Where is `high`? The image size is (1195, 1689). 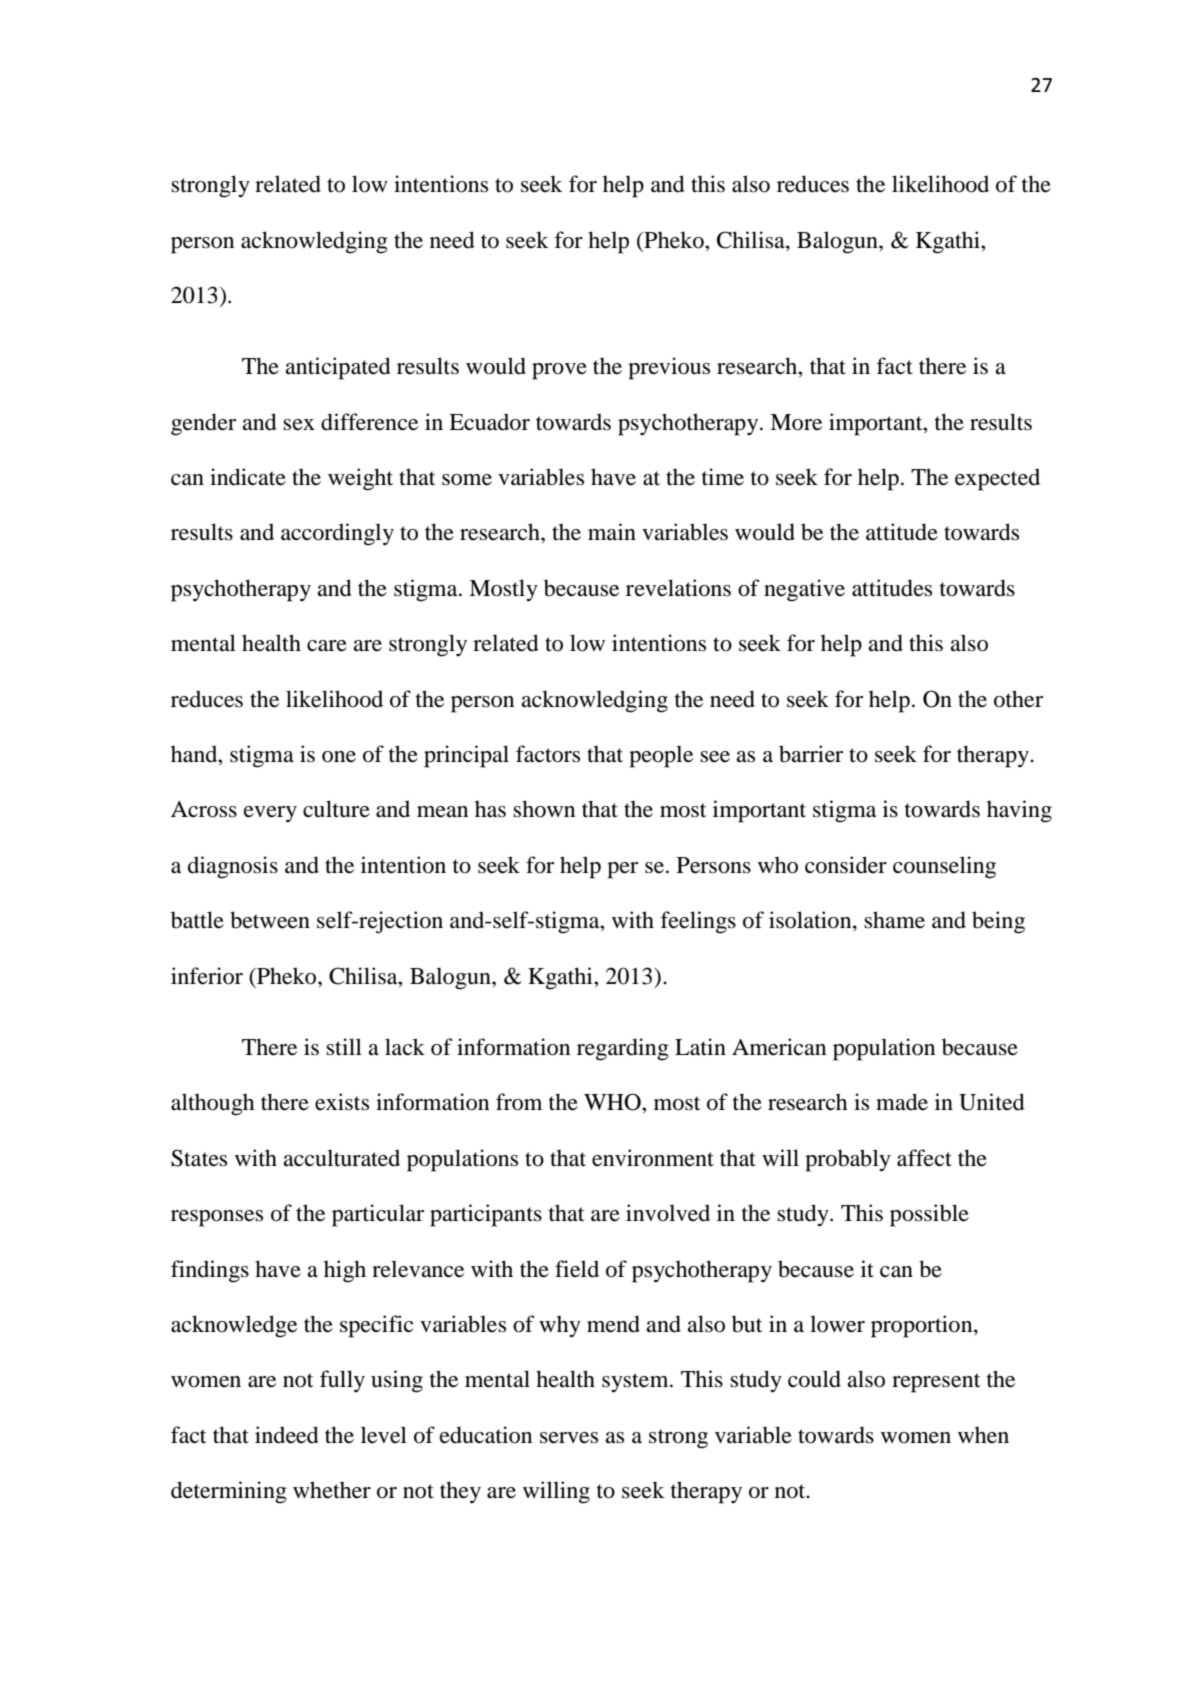
high is located at coordinates (345, 1271).
